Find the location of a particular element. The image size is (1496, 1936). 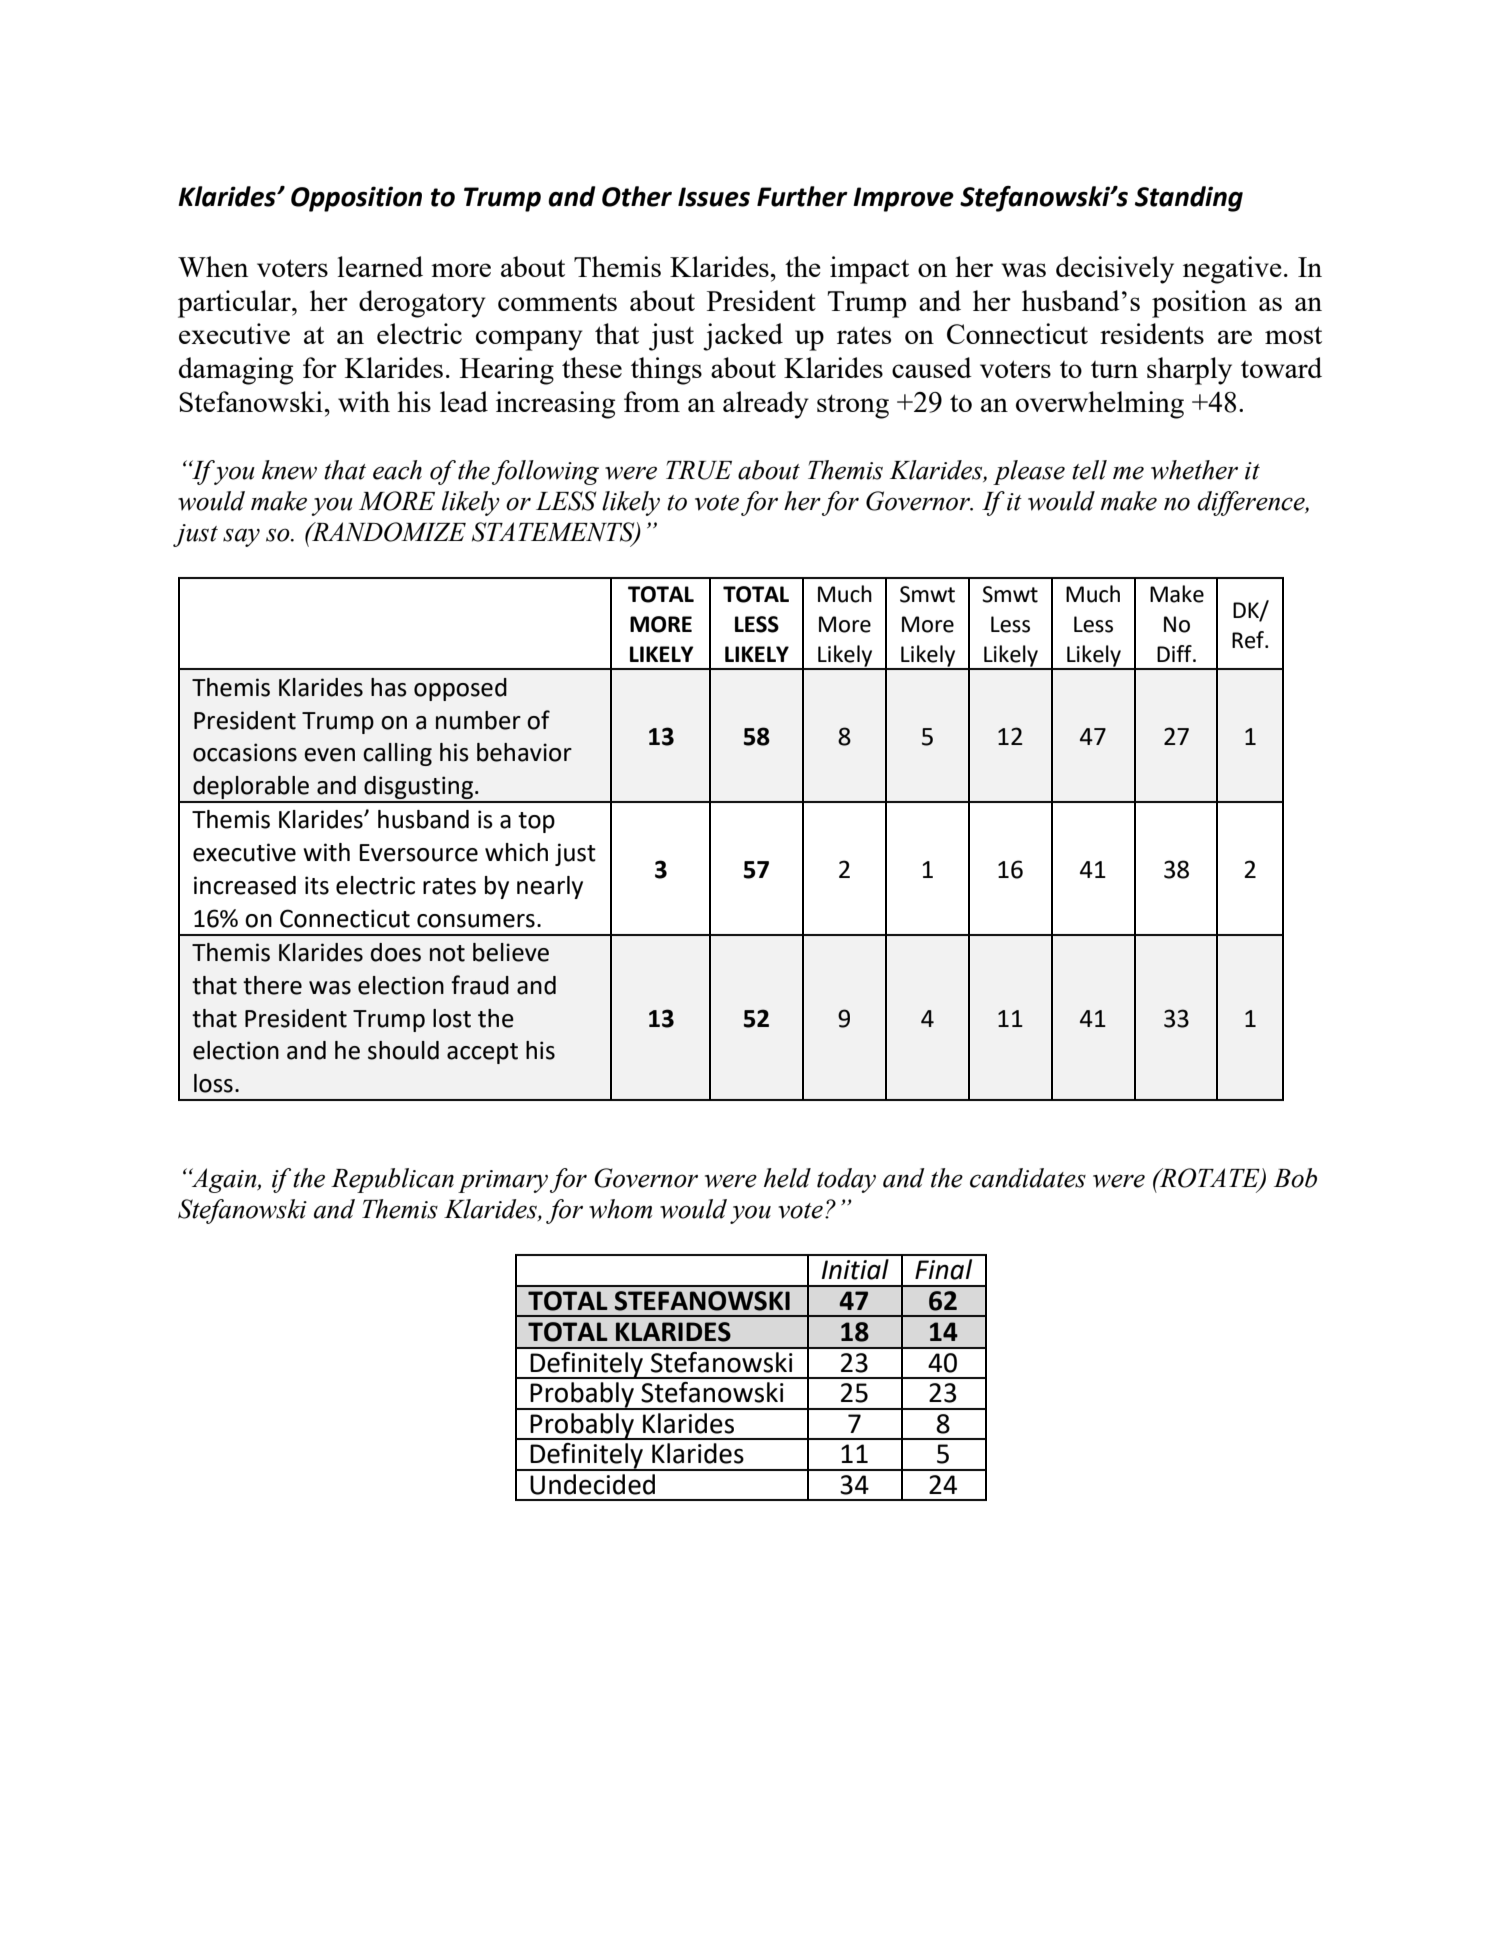

Issues is located at coordinates (714, 197).
